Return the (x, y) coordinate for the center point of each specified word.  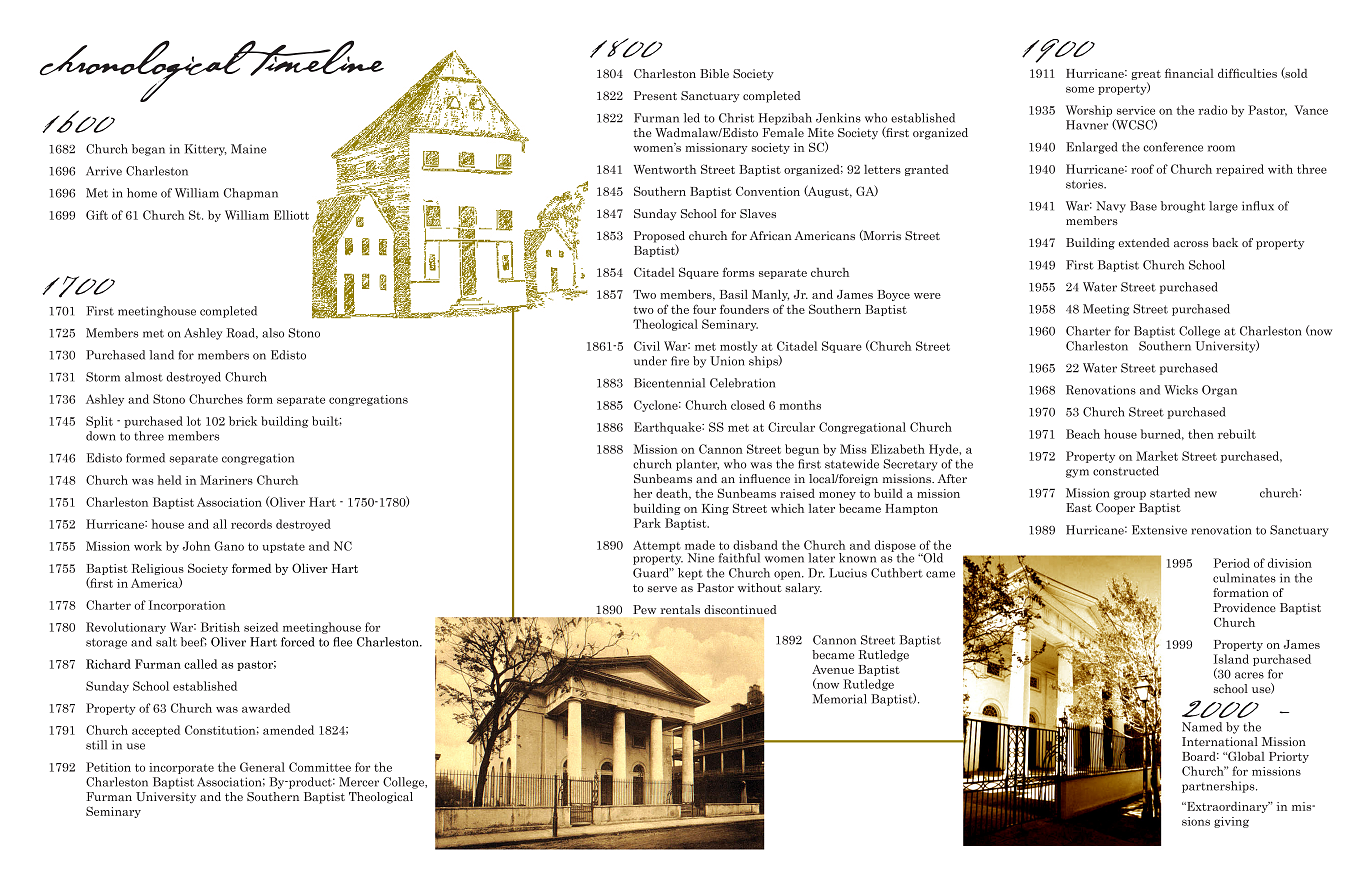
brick (243, 421)
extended (1144, 242)
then (1201, 434)
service (1136, 110)
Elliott (291, 215)
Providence (1245, 607)
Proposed (659, 238)
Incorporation (187, 606)
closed (748, 405)
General (262, 767)
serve (662, 589)
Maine (248, 149)
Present (655, 95)
